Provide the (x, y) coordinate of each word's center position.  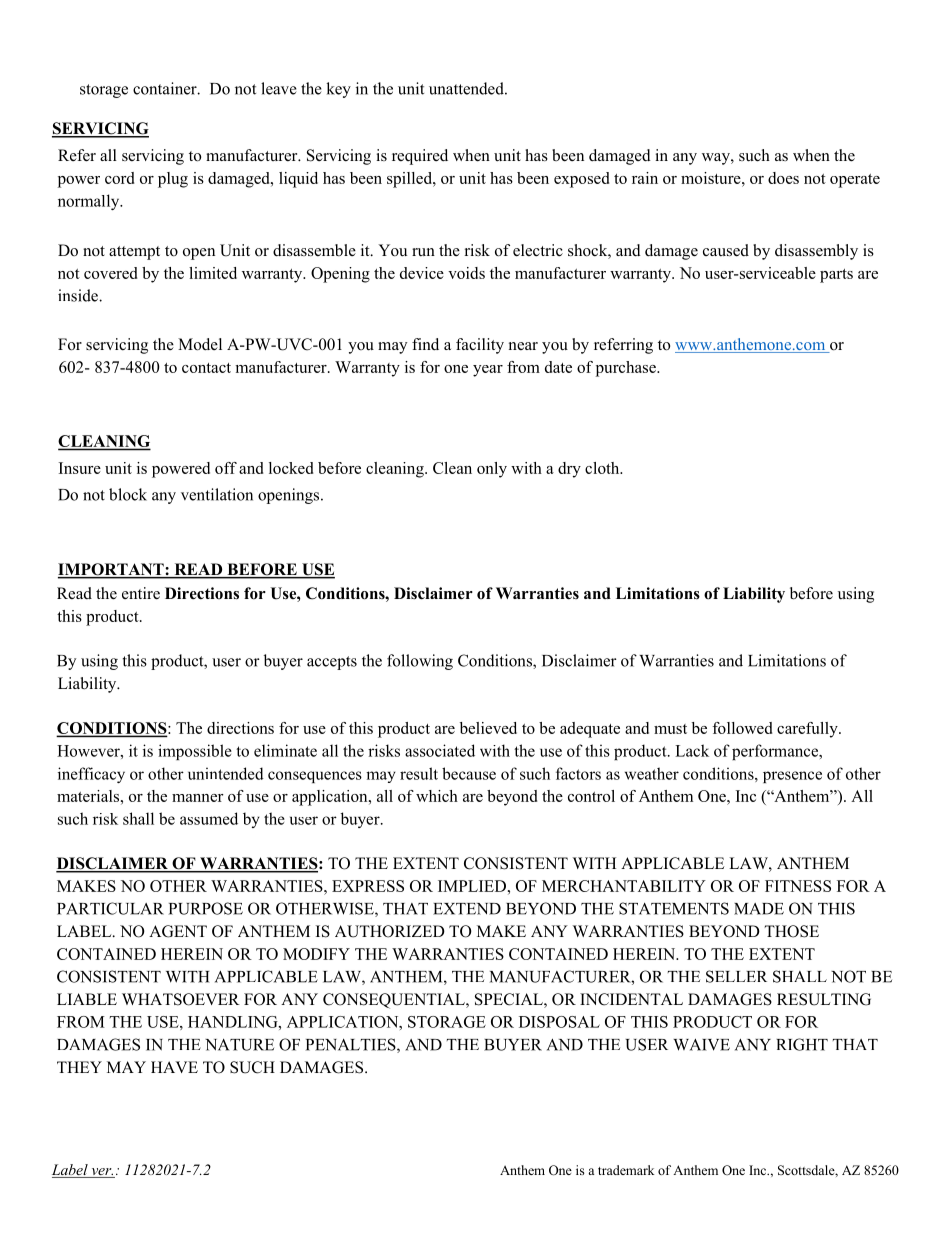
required (420, 157)
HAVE (174, 1067)
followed (742, 728)
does (783, 178)
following (420, 662)
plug (173, 180)
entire (141, 593)
